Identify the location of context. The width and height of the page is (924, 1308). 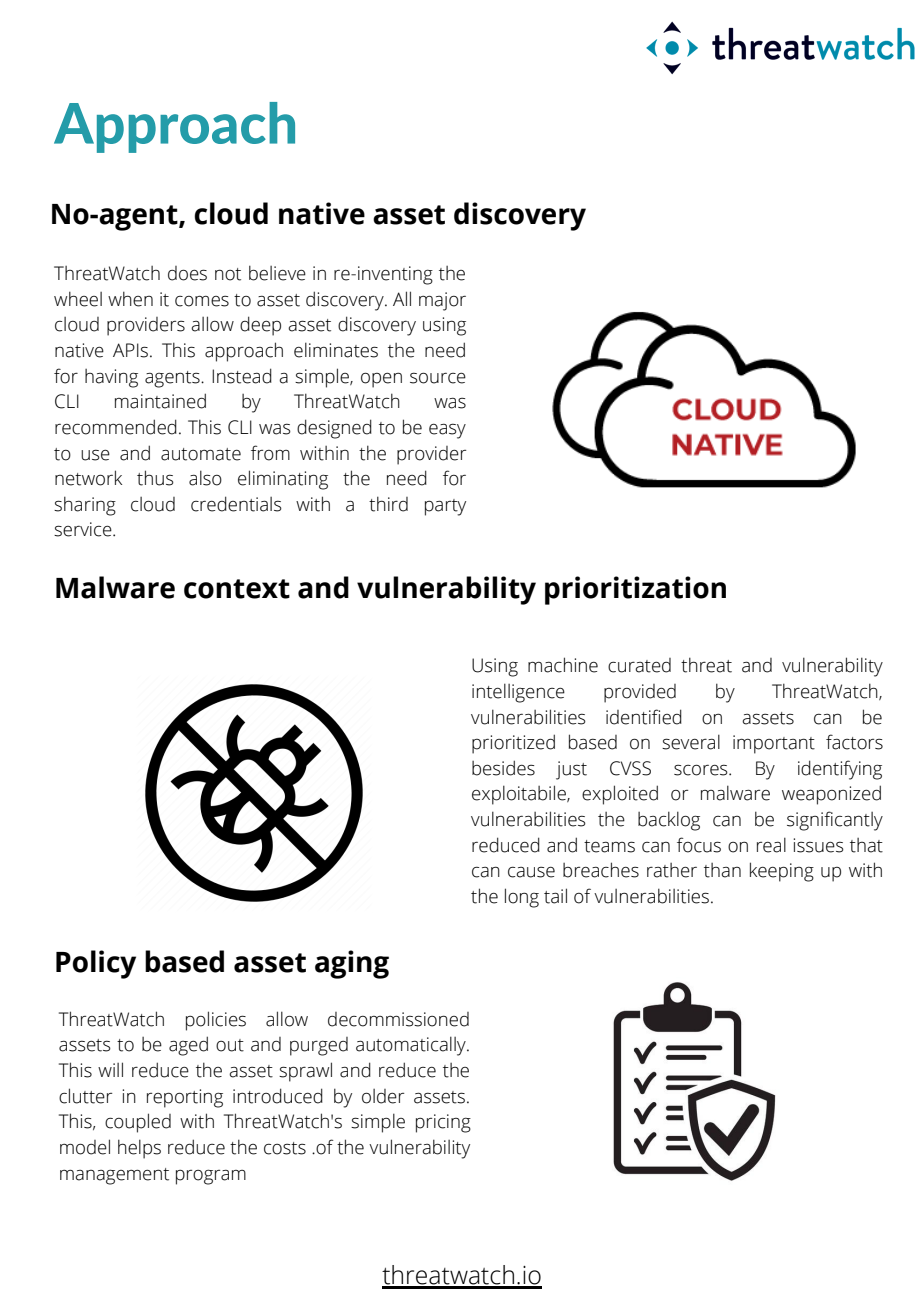
(237, 589).
